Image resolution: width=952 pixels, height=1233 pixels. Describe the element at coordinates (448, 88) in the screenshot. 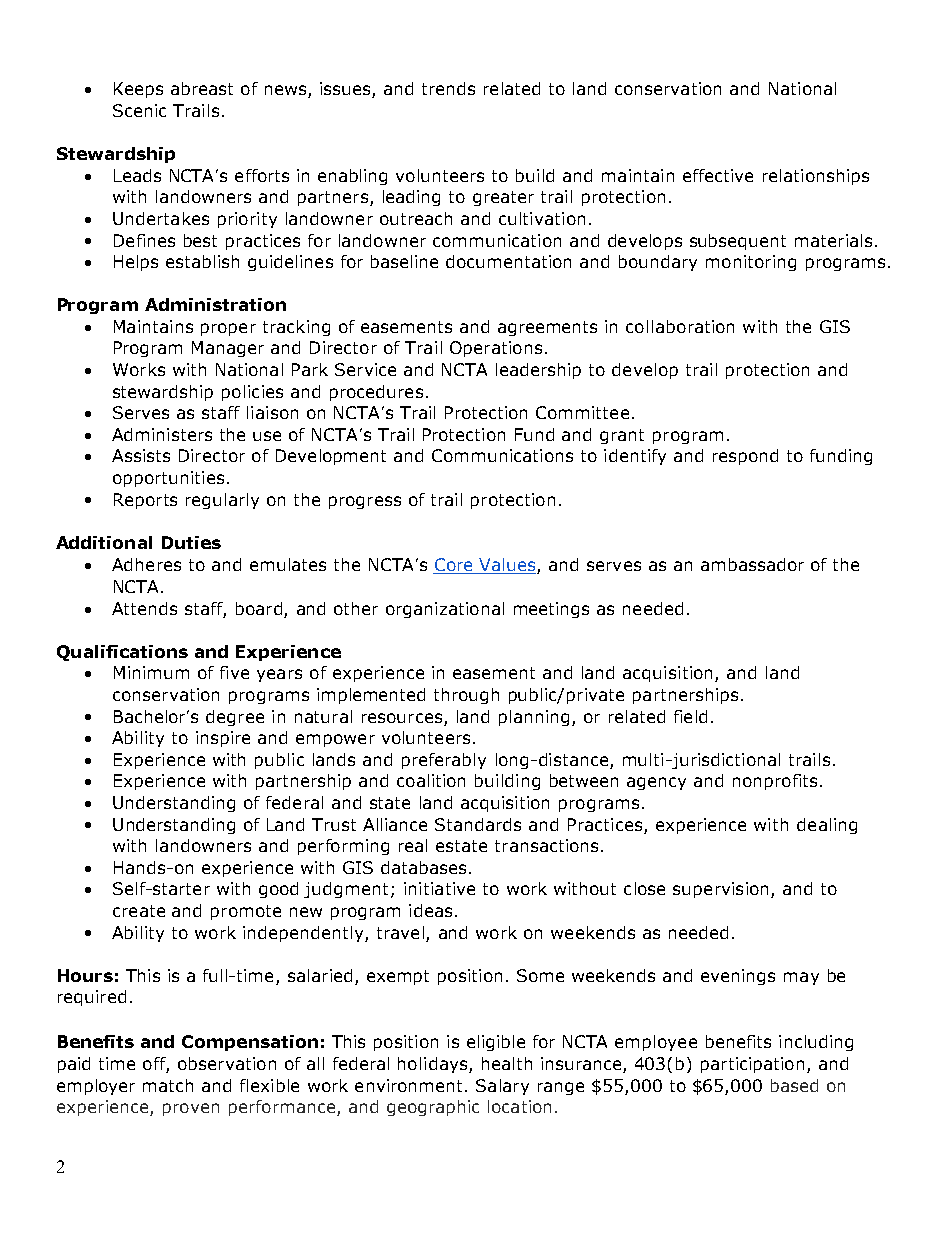

I see `trends` at that location.
